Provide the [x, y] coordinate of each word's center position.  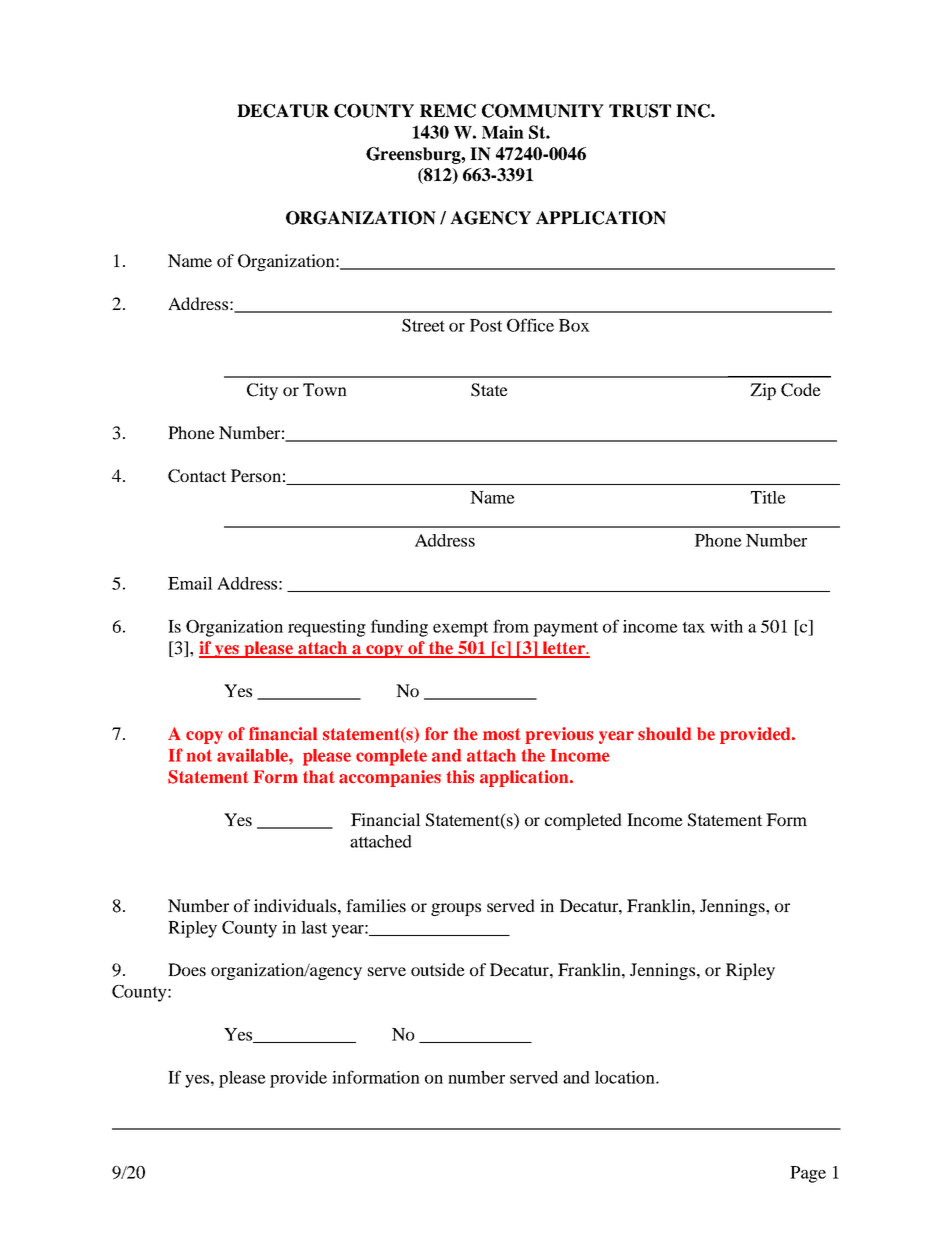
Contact [197, 476]
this [460, 777]
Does [187, 969]
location [626, 1077]
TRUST [640, 111]
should [664, 734]
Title [768, 497]
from [511, 626]
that [319, 777]
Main [503, 132]
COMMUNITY [543, 111]
